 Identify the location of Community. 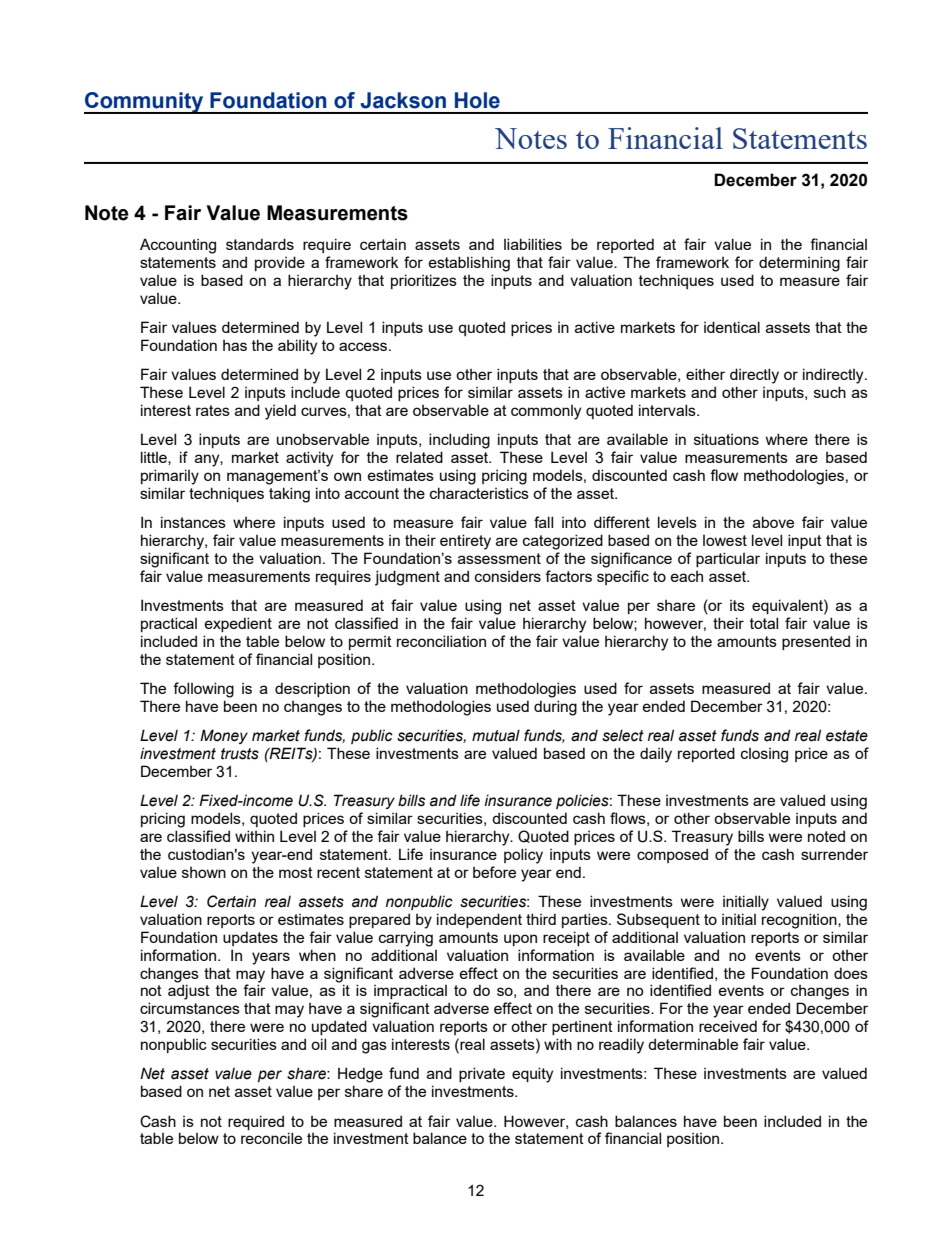
(145, 103).
